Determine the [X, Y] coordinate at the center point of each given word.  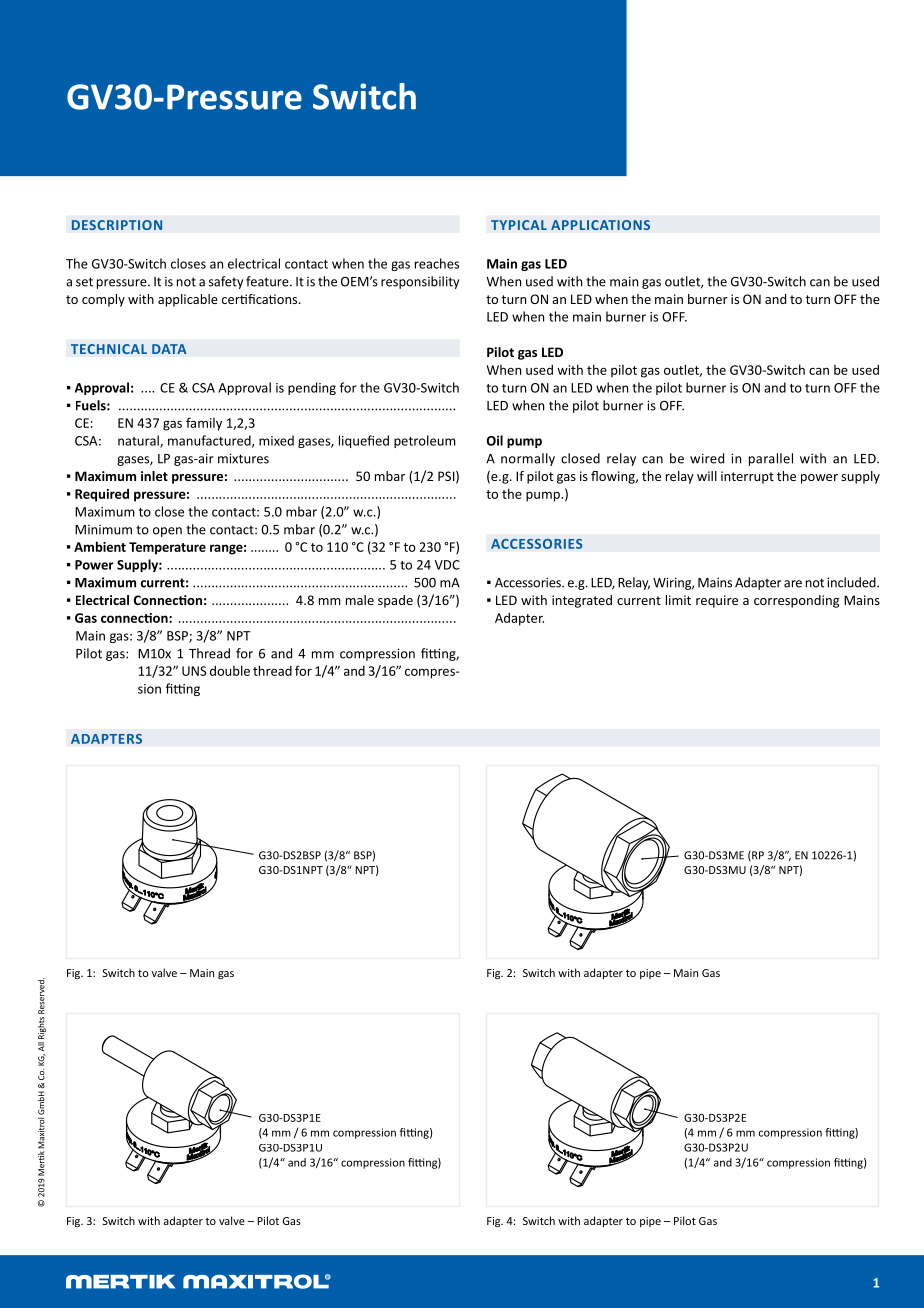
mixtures [243, 458]
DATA [169, 349]
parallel [771, 459]
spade [395, 601]
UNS [194, 671]
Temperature [167, 548]
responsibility [420, 282]
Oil [495, 440]
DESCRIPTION [117, 225]
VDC [447, 565]
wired [707, 458]
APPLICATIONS [600, 225]
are [793, 584]
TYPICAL [519, 225]
